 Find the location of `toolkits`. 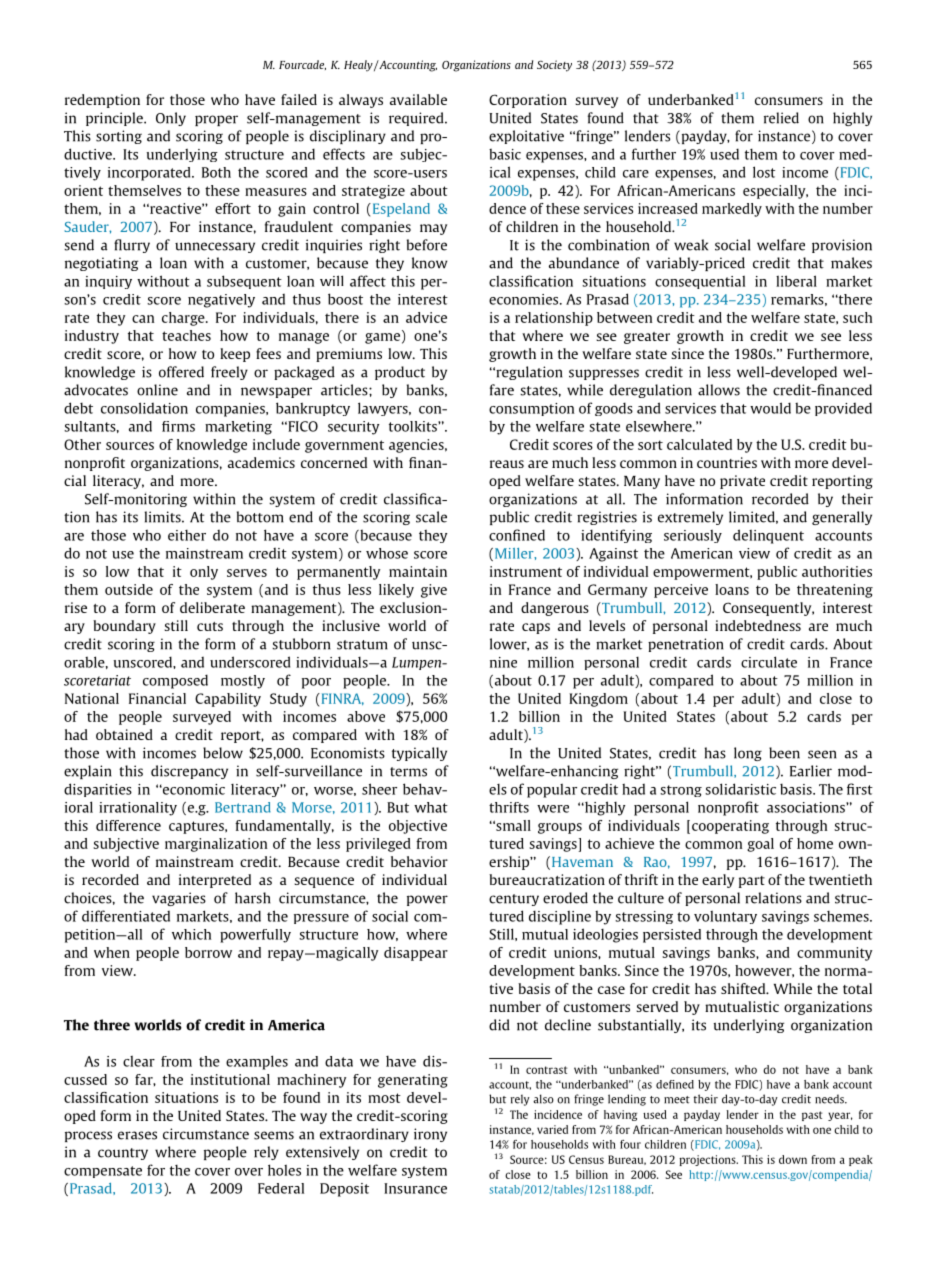

toolkits is located at coordinates (414, 426).
